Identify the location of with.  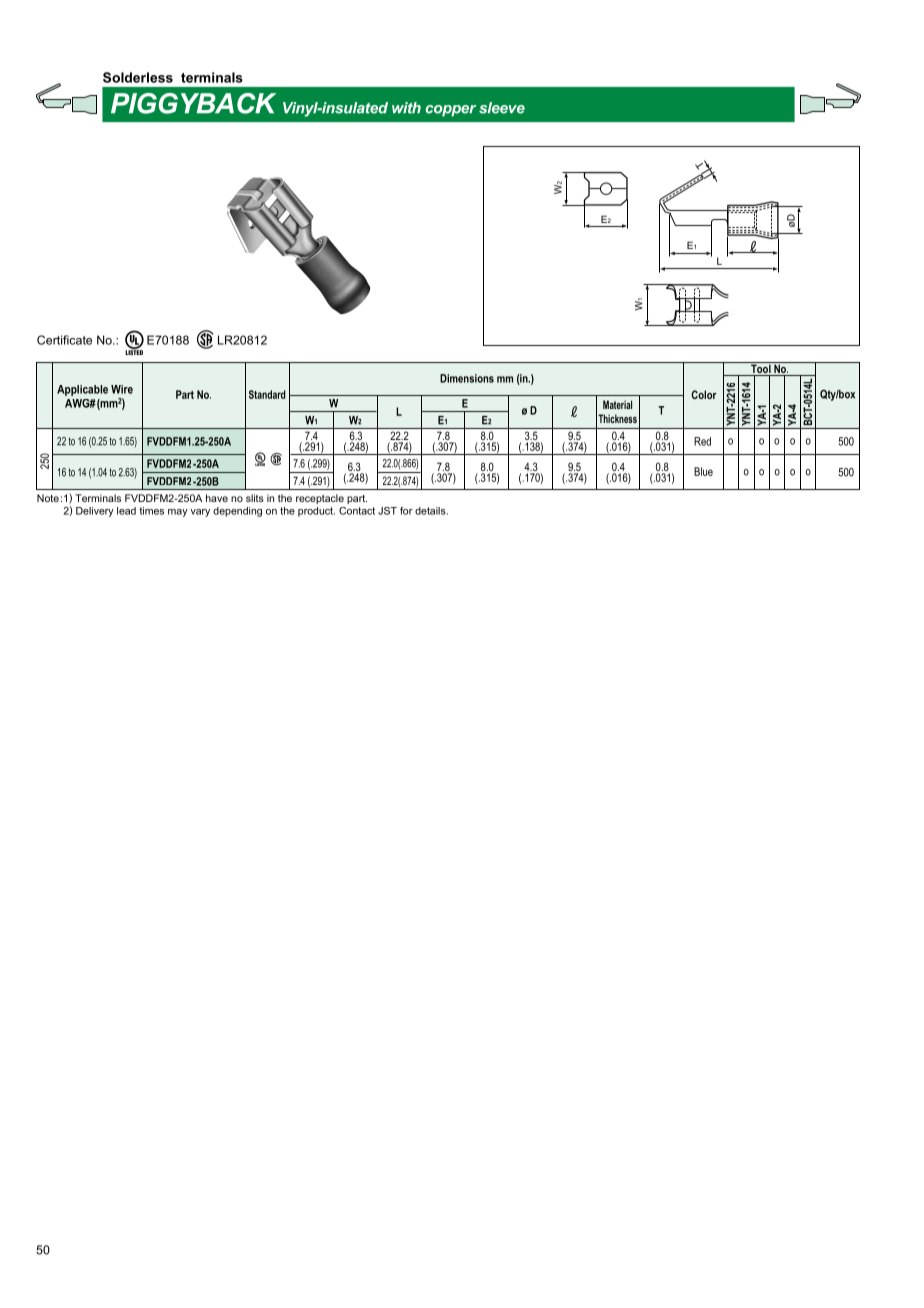
(406, 108).
